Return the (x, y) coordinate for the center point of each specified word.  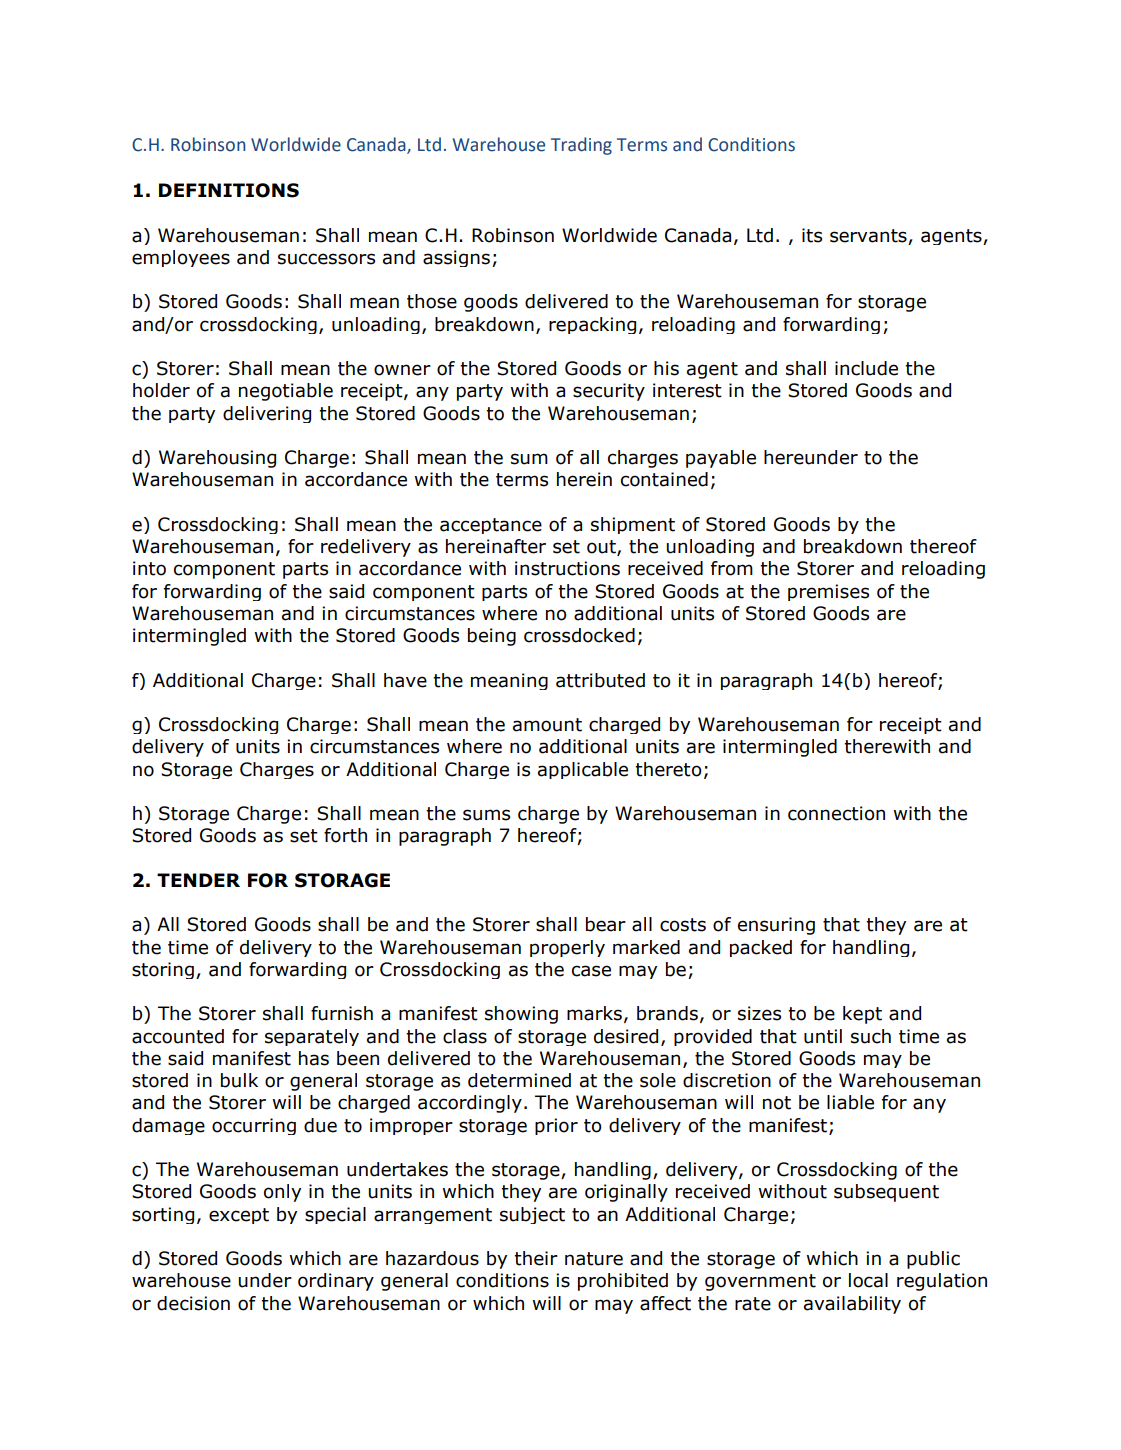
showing (521, 1015)
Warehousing (217, 459)
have (405, 680)
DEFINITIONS (229, 190)
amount (547, 725)
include (866, 368)
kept (862, 1015)
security (609, 392)
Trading (581, 146)
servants (868, 236)
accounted (178, 1036)
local (868, 1280)
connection (836, 813)
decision (193, 1303)
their (536, 1258)
